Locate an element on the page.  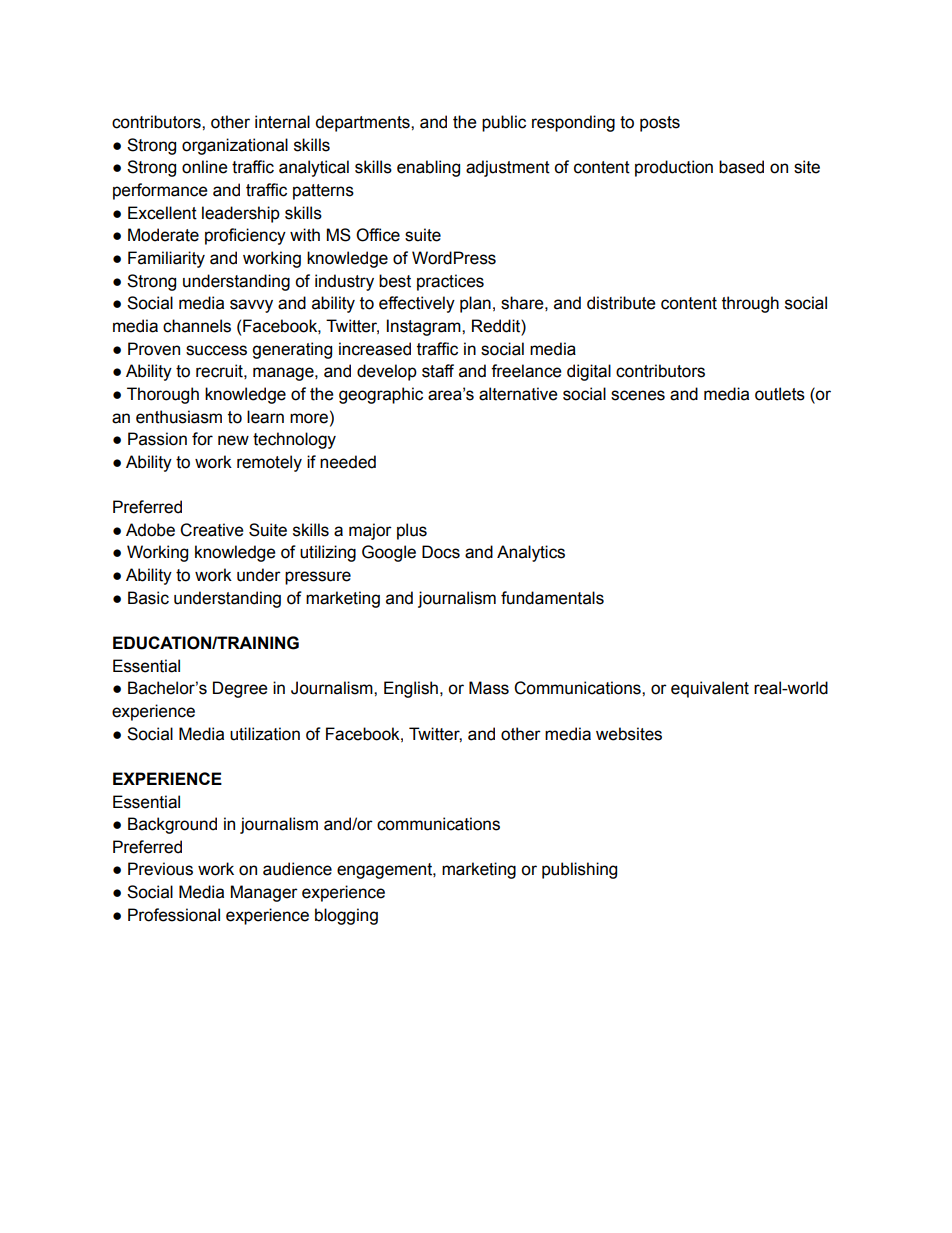
staff is located at coordinates (438, 371).
